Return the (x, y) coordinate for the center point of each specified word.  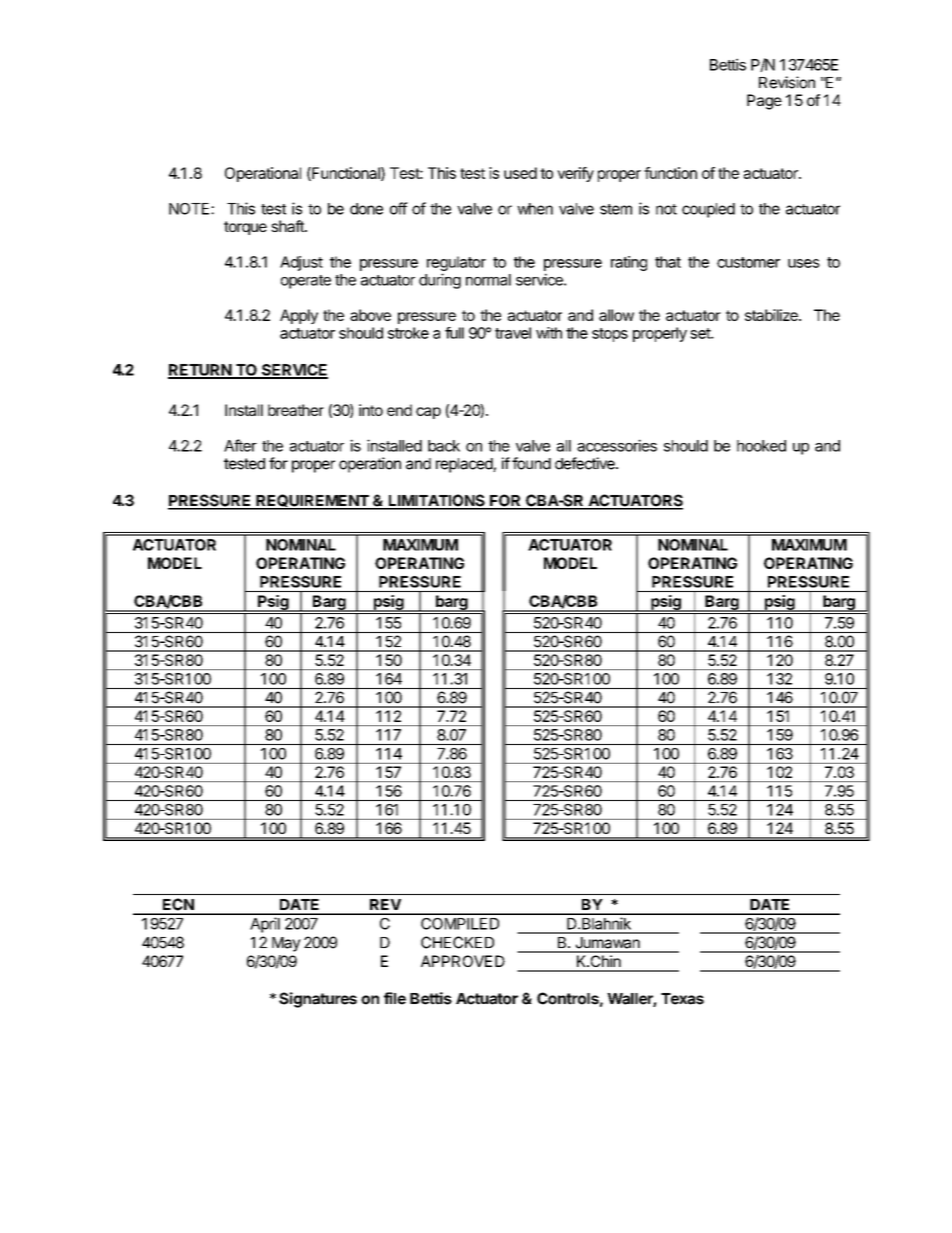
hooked (761, 446)
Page (764, 102)
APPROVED (463, 961)
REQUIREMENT (312, 501)
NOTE (190, 209)
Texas (682, 999)
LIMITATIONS (436, 501)
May (286, 944)
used (520, 173)
